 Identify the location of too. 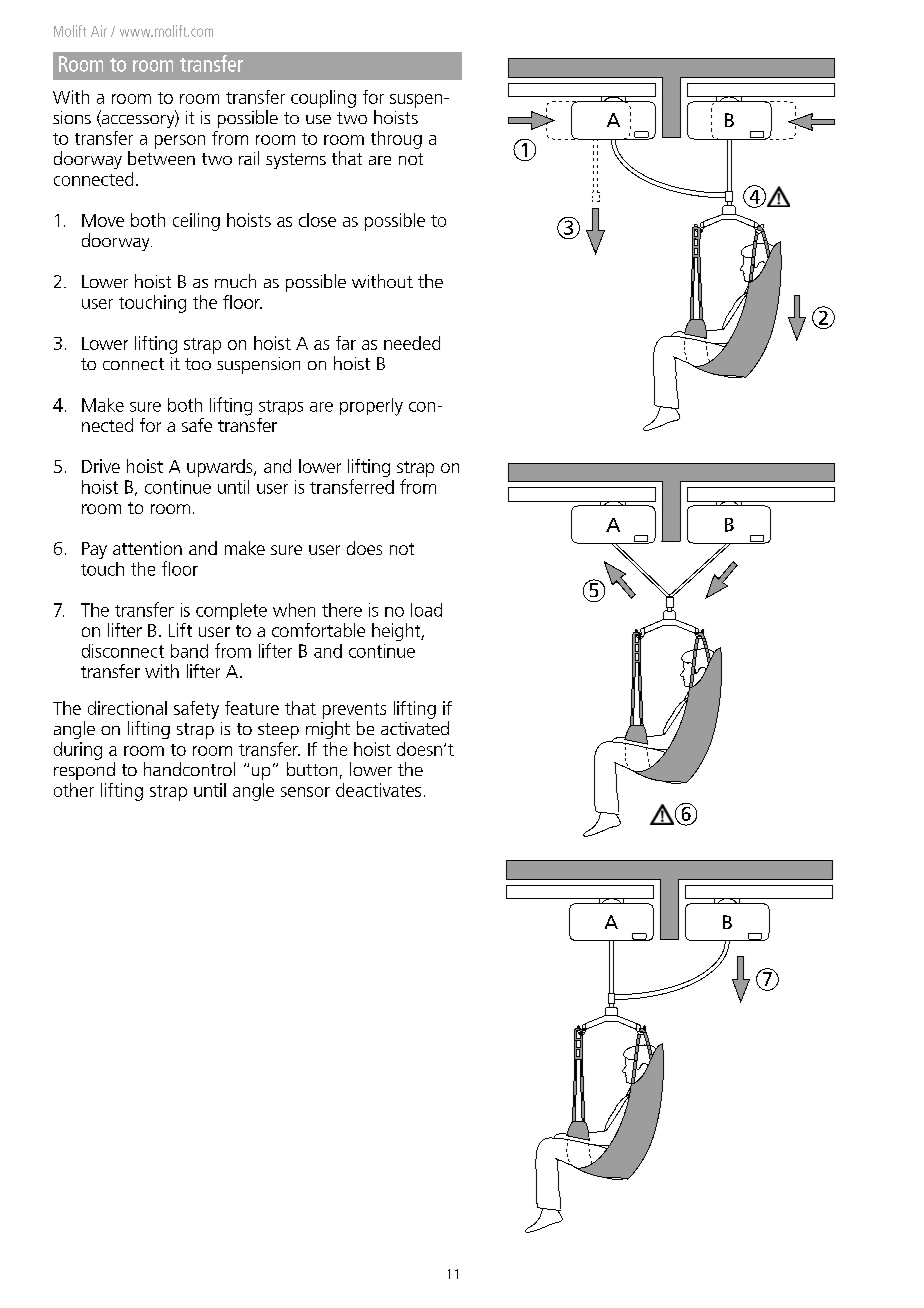
(198, 364).
